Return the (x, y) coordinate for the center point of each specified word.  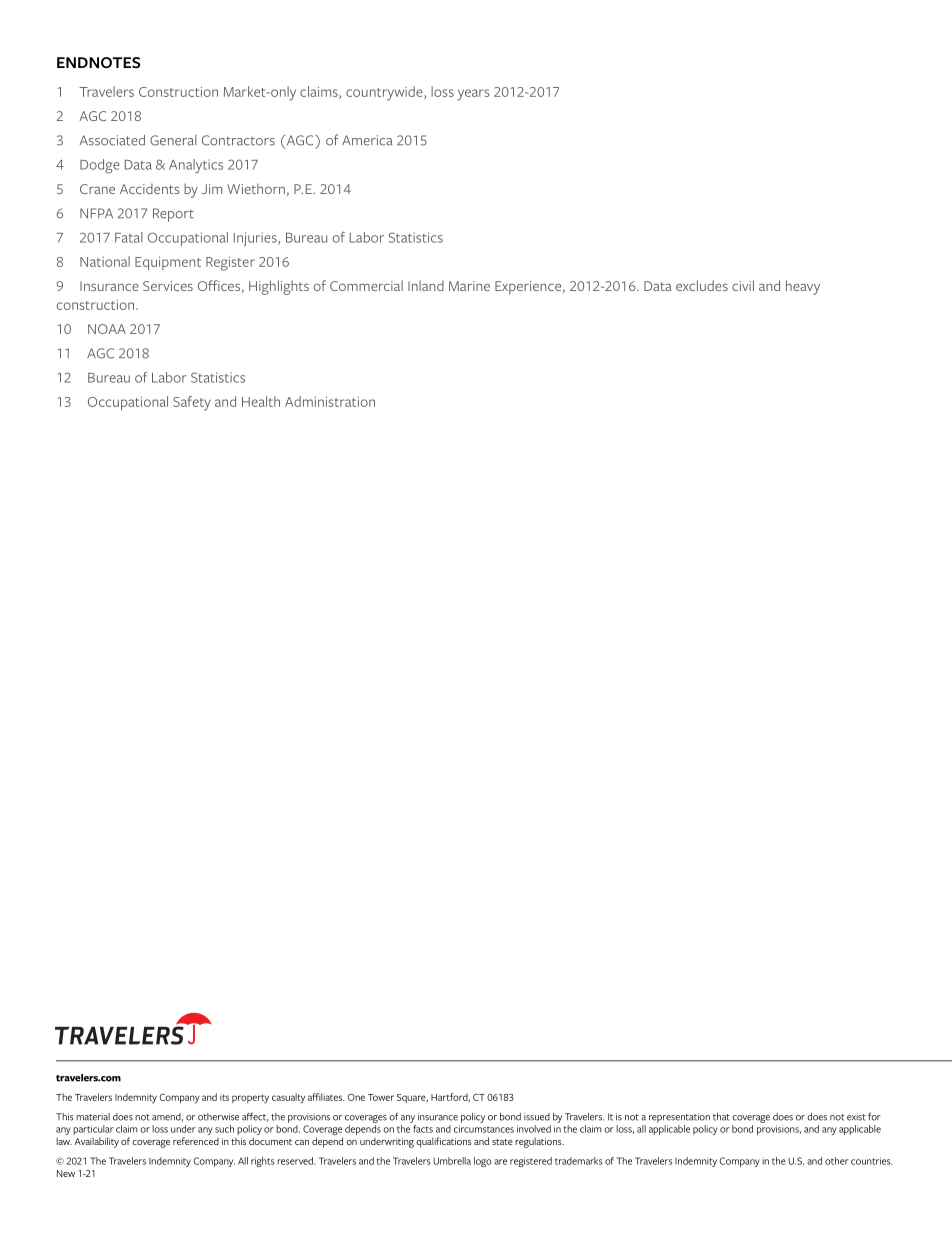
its (224, 1097)
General (173, 140)
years (473, 95)
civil (743, 285)
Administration (330, 401)
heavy (803, 287)
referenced (196, 1141)
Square (412, 1098)
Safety (192, 403)
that (721, 1117)
